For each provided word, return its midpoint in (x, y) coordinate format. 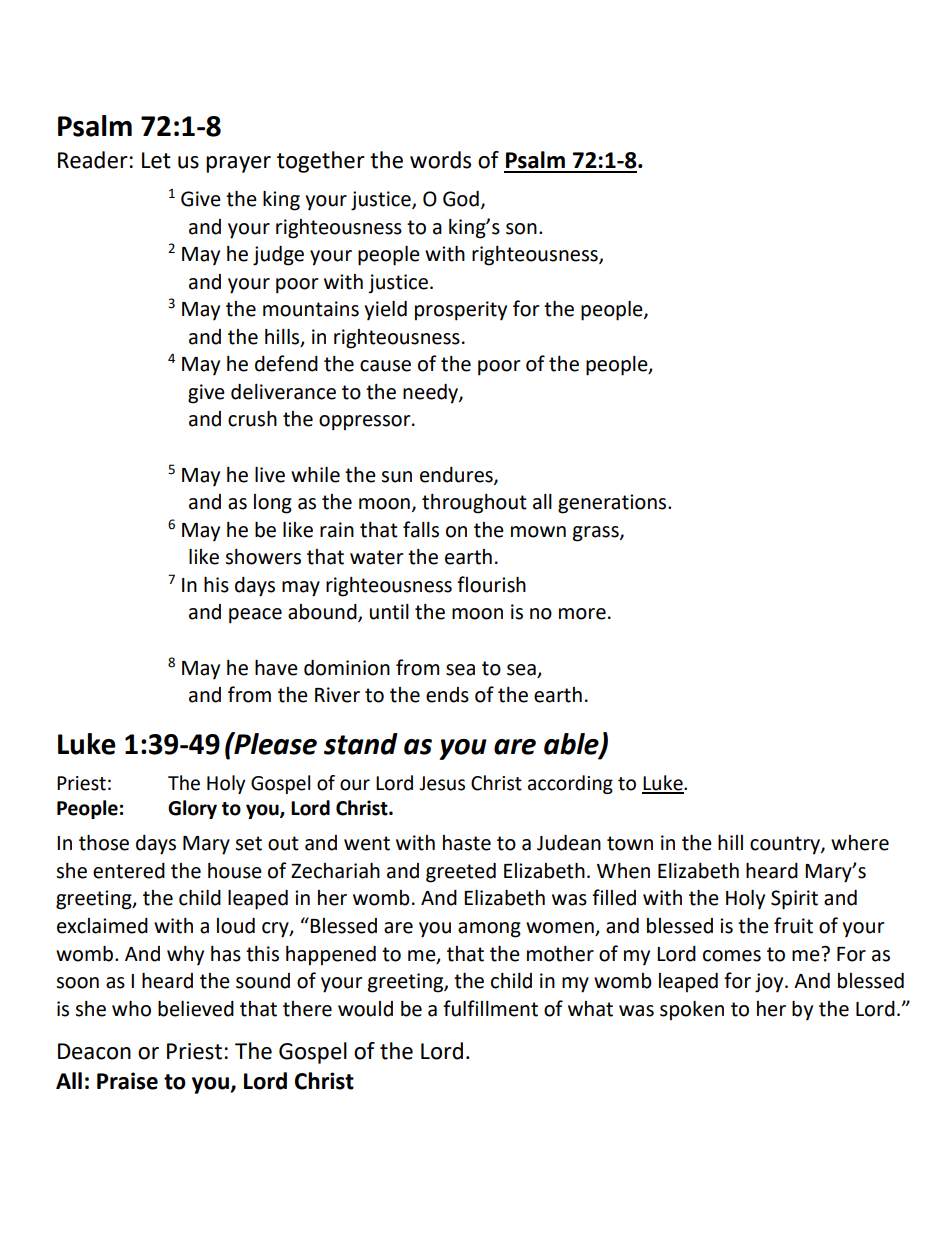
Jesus (442, 783)
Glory (192, 809)
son (521, 229)
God (461, 199)
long (273, 504)
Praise (127, 1081)
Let (156, 160)
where (860, 843)
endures (457, 475)
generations (613, 504)
